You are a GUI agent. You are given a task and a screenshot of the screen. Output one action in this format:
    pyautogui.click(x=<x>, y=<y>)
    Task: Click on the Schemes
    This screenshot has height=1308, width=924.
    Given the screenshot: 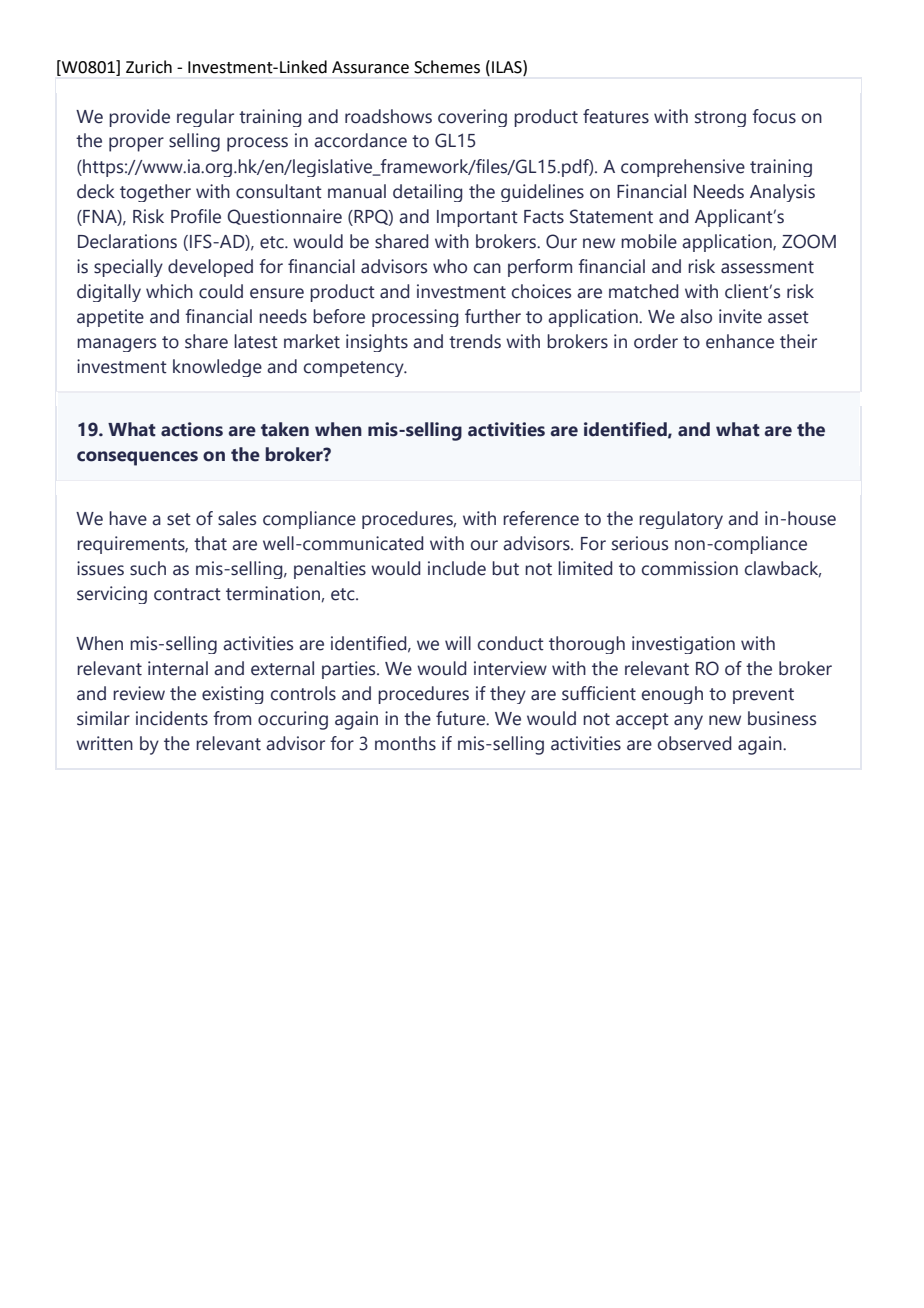 What is the action you would take?
    pyautogui.click(x=447, y=67)
